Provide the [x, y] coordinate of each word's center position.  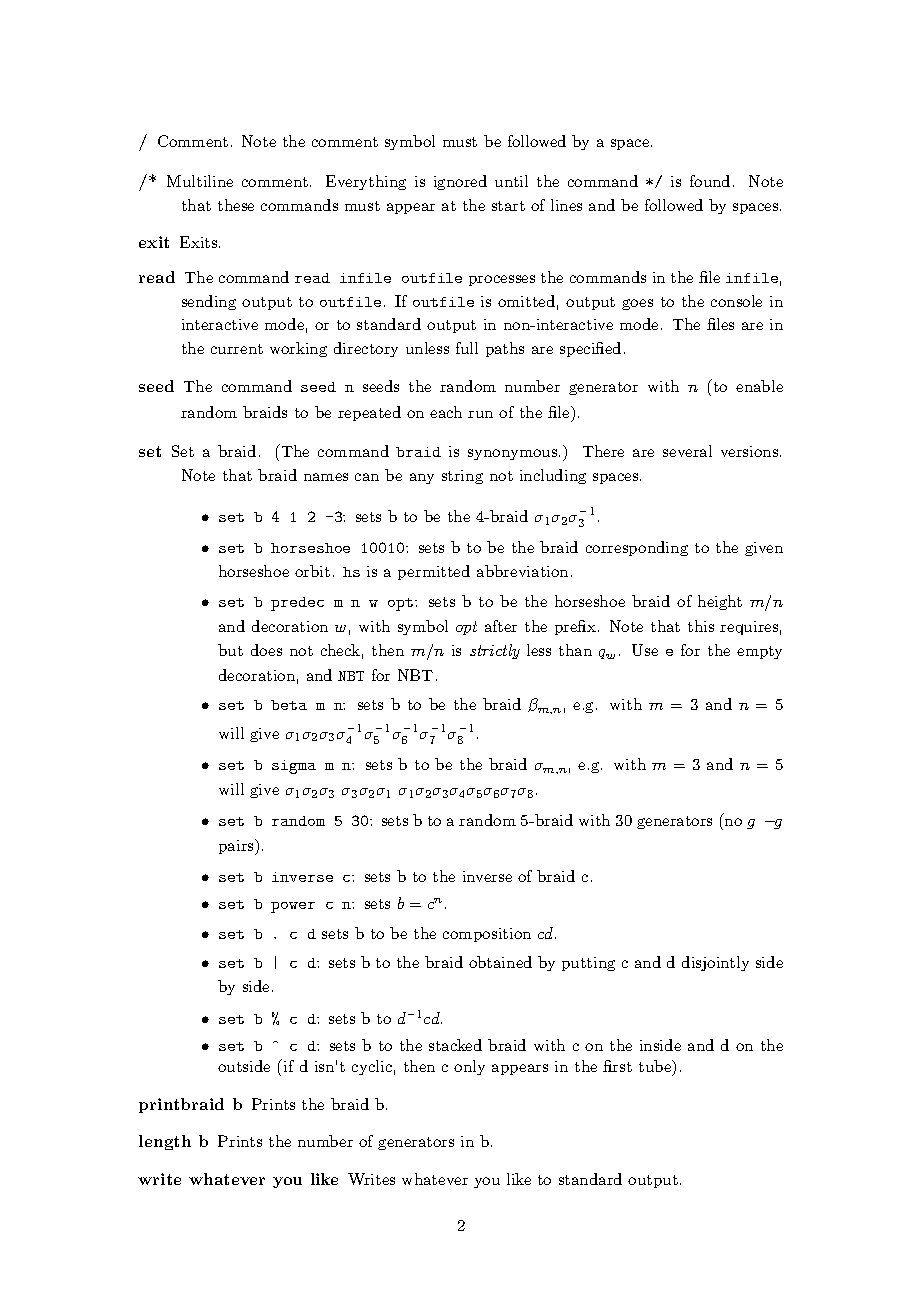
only [469, 1067]
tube [656, 1066]
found [710, 181]
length [165, 1142]
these [236, 205]
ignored [460, 182]
